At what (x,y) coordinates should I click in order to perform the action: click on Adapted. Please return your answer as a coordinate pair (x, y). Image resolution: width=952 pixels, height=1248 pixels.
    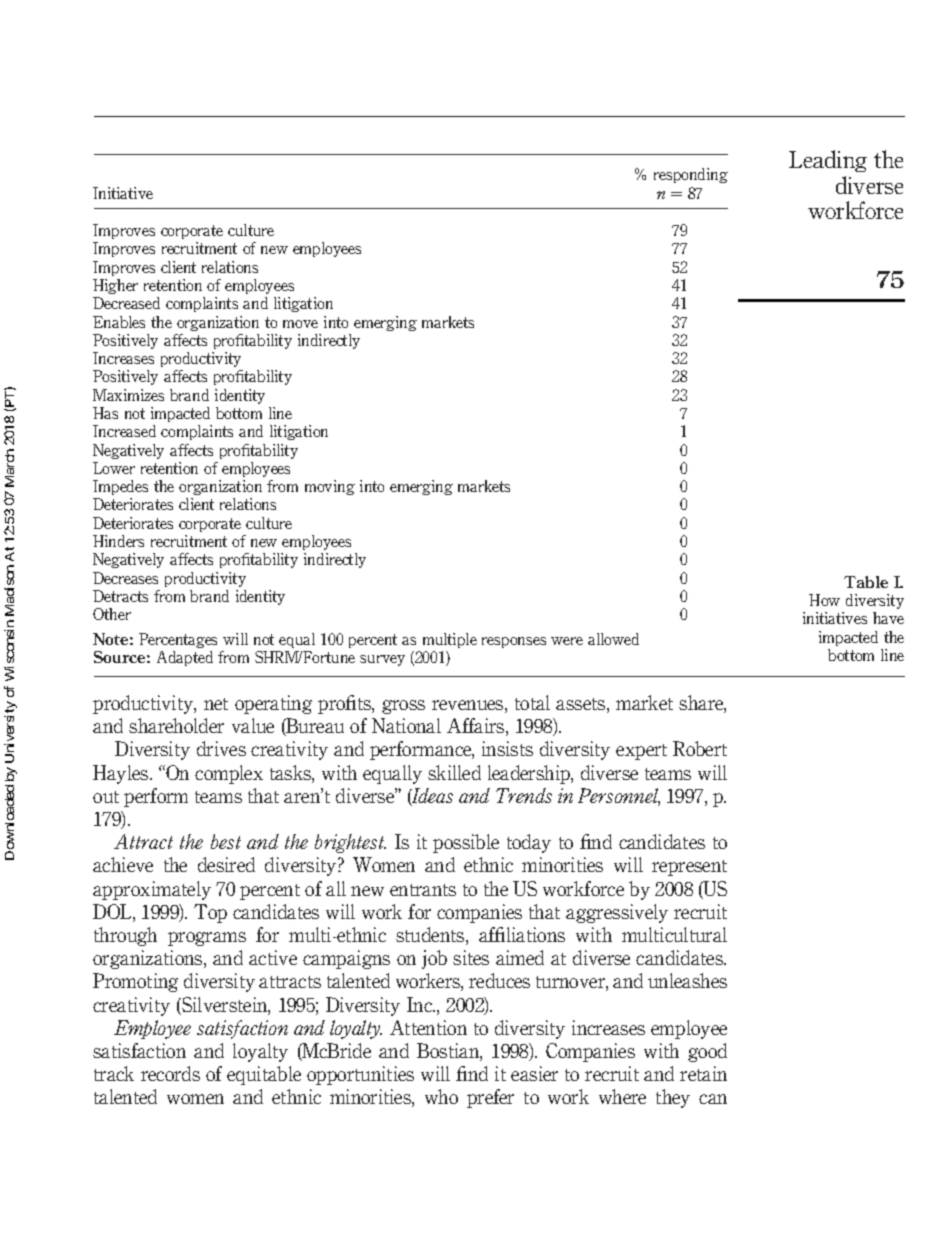
    Looking at the image, I should click on (185, 658).
